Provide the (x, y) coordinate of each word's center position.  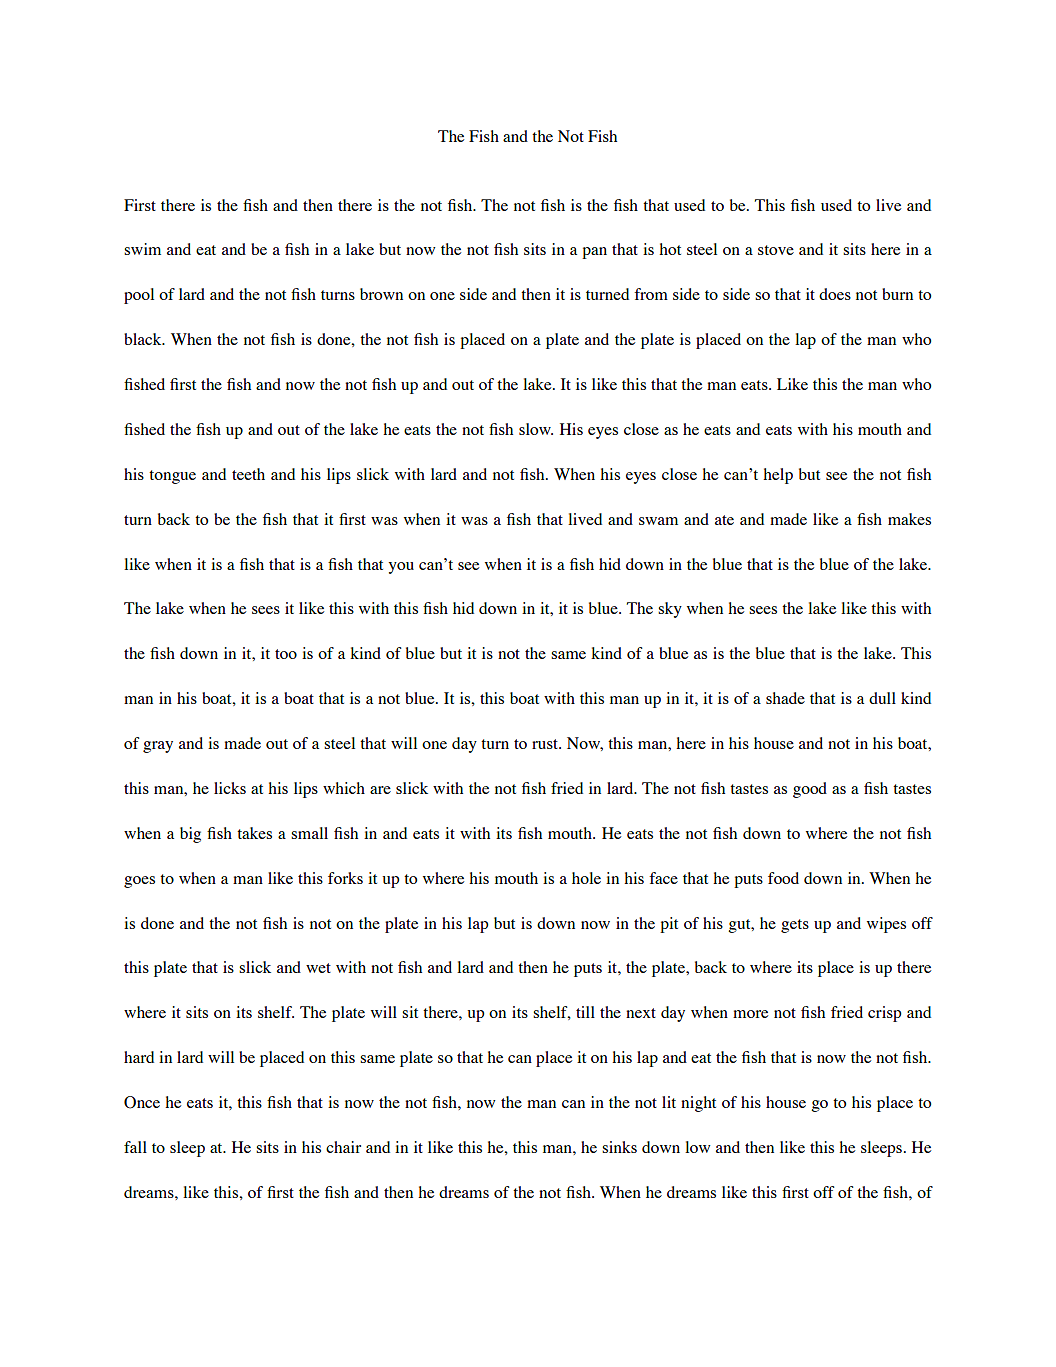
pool (139, 296)
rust (546, 744)
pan (594, 253)
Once (142, 1102)
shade (785, 698)
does (835, 294)
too (286, 654)
